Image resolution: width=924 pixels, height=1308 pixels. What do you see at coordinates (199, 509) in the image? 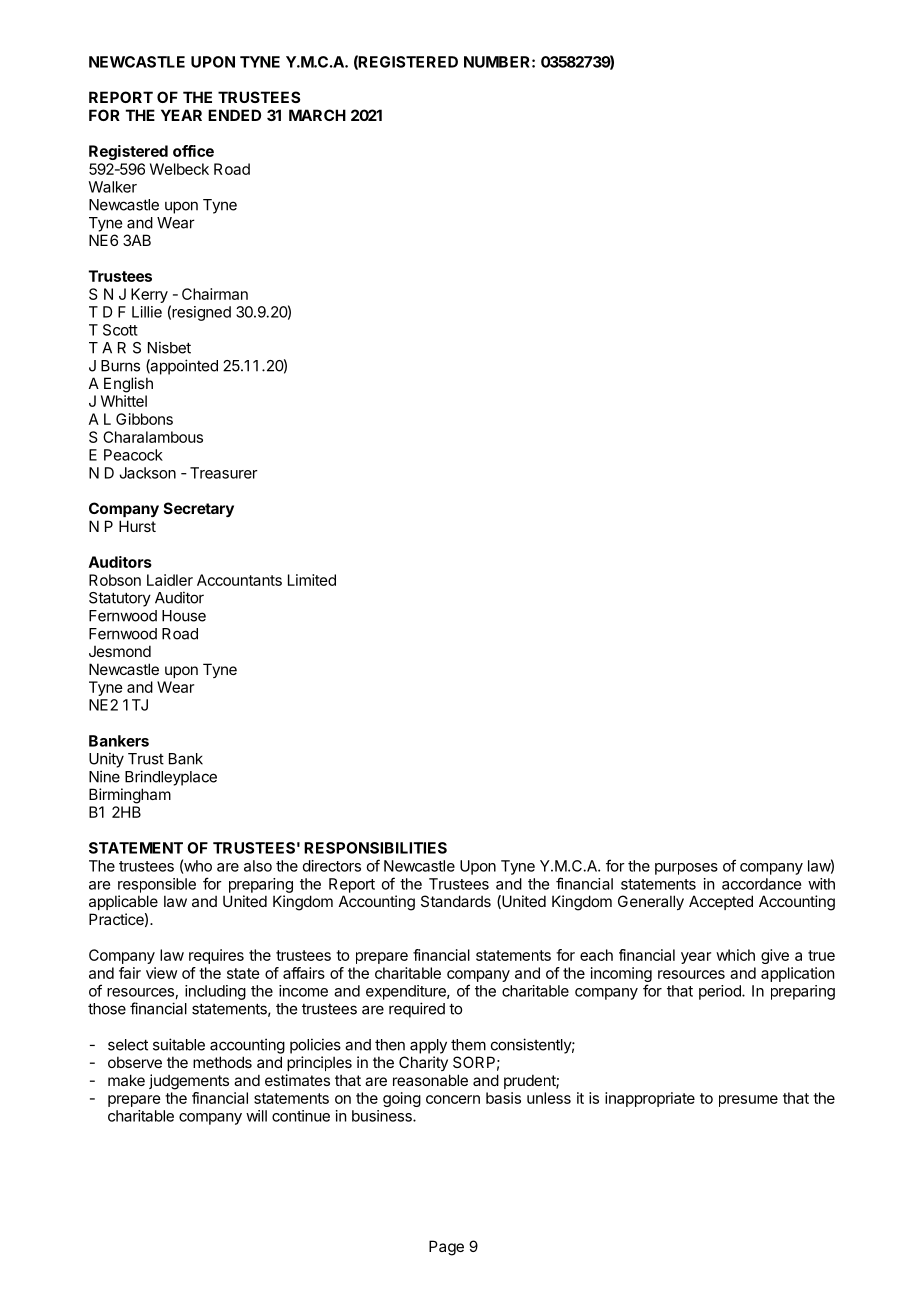
I see `Secretary` at bounding box center [199, 509].
